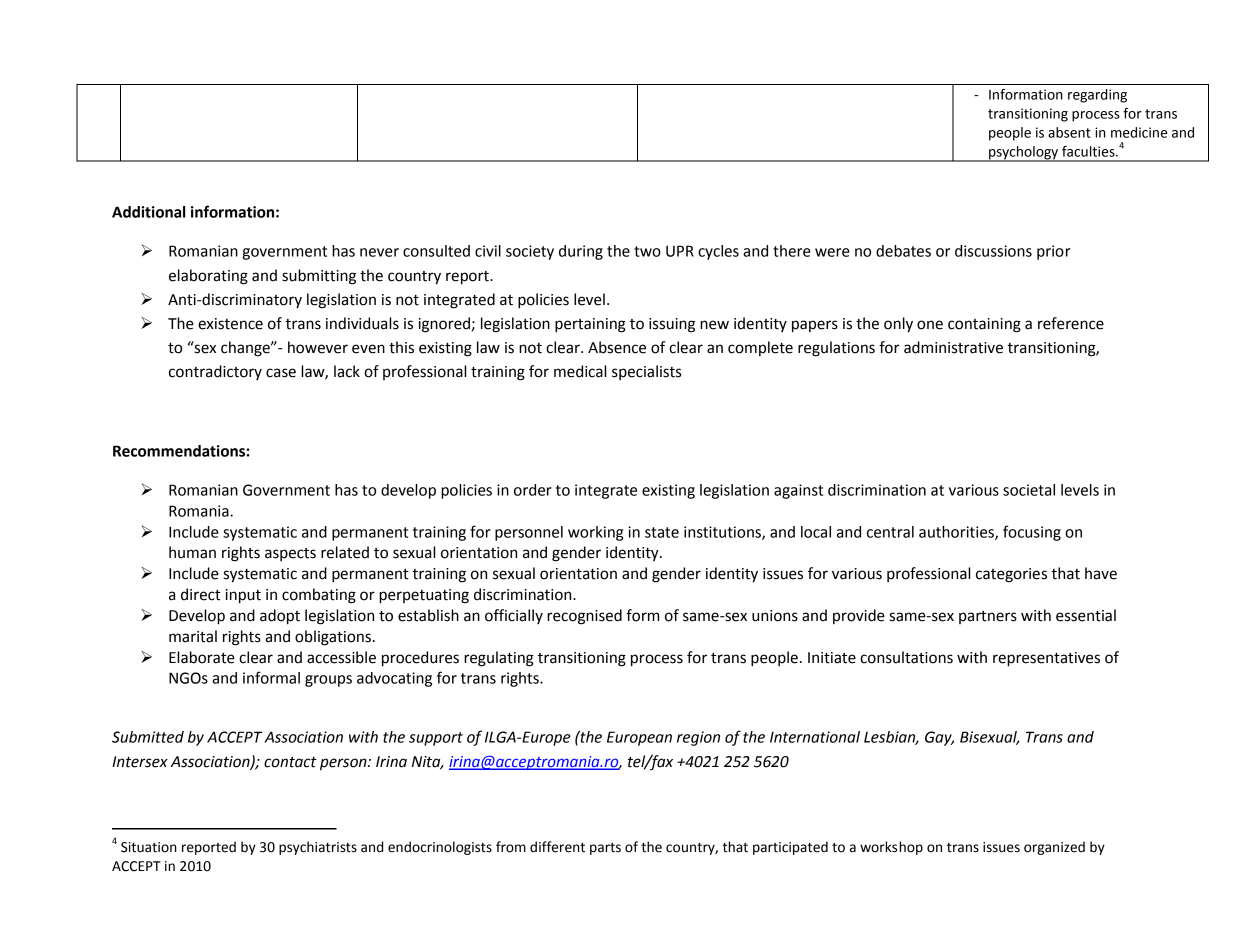  I want to click on aspects, so click(290, 554).
